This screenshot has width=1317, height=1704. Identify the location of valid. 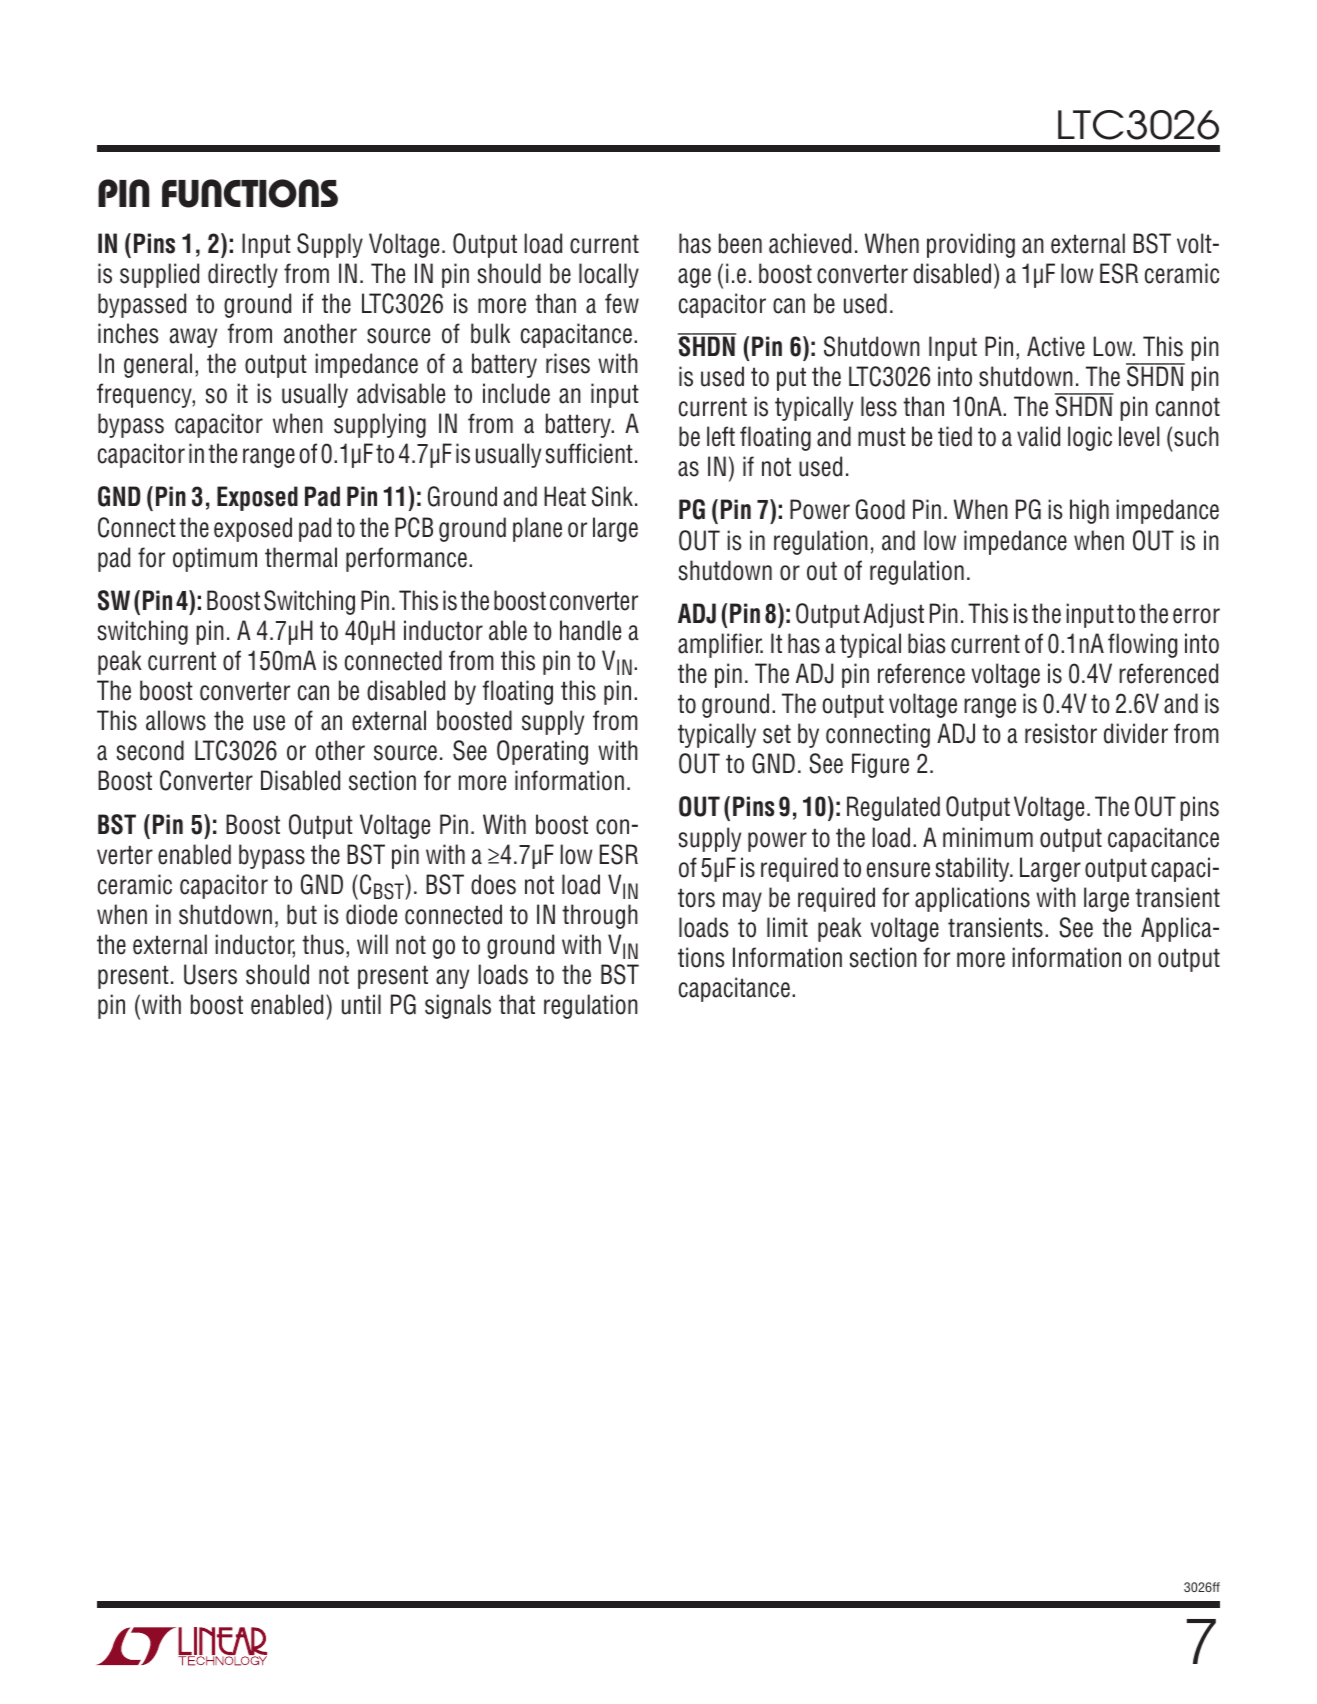
(1038, 436).
